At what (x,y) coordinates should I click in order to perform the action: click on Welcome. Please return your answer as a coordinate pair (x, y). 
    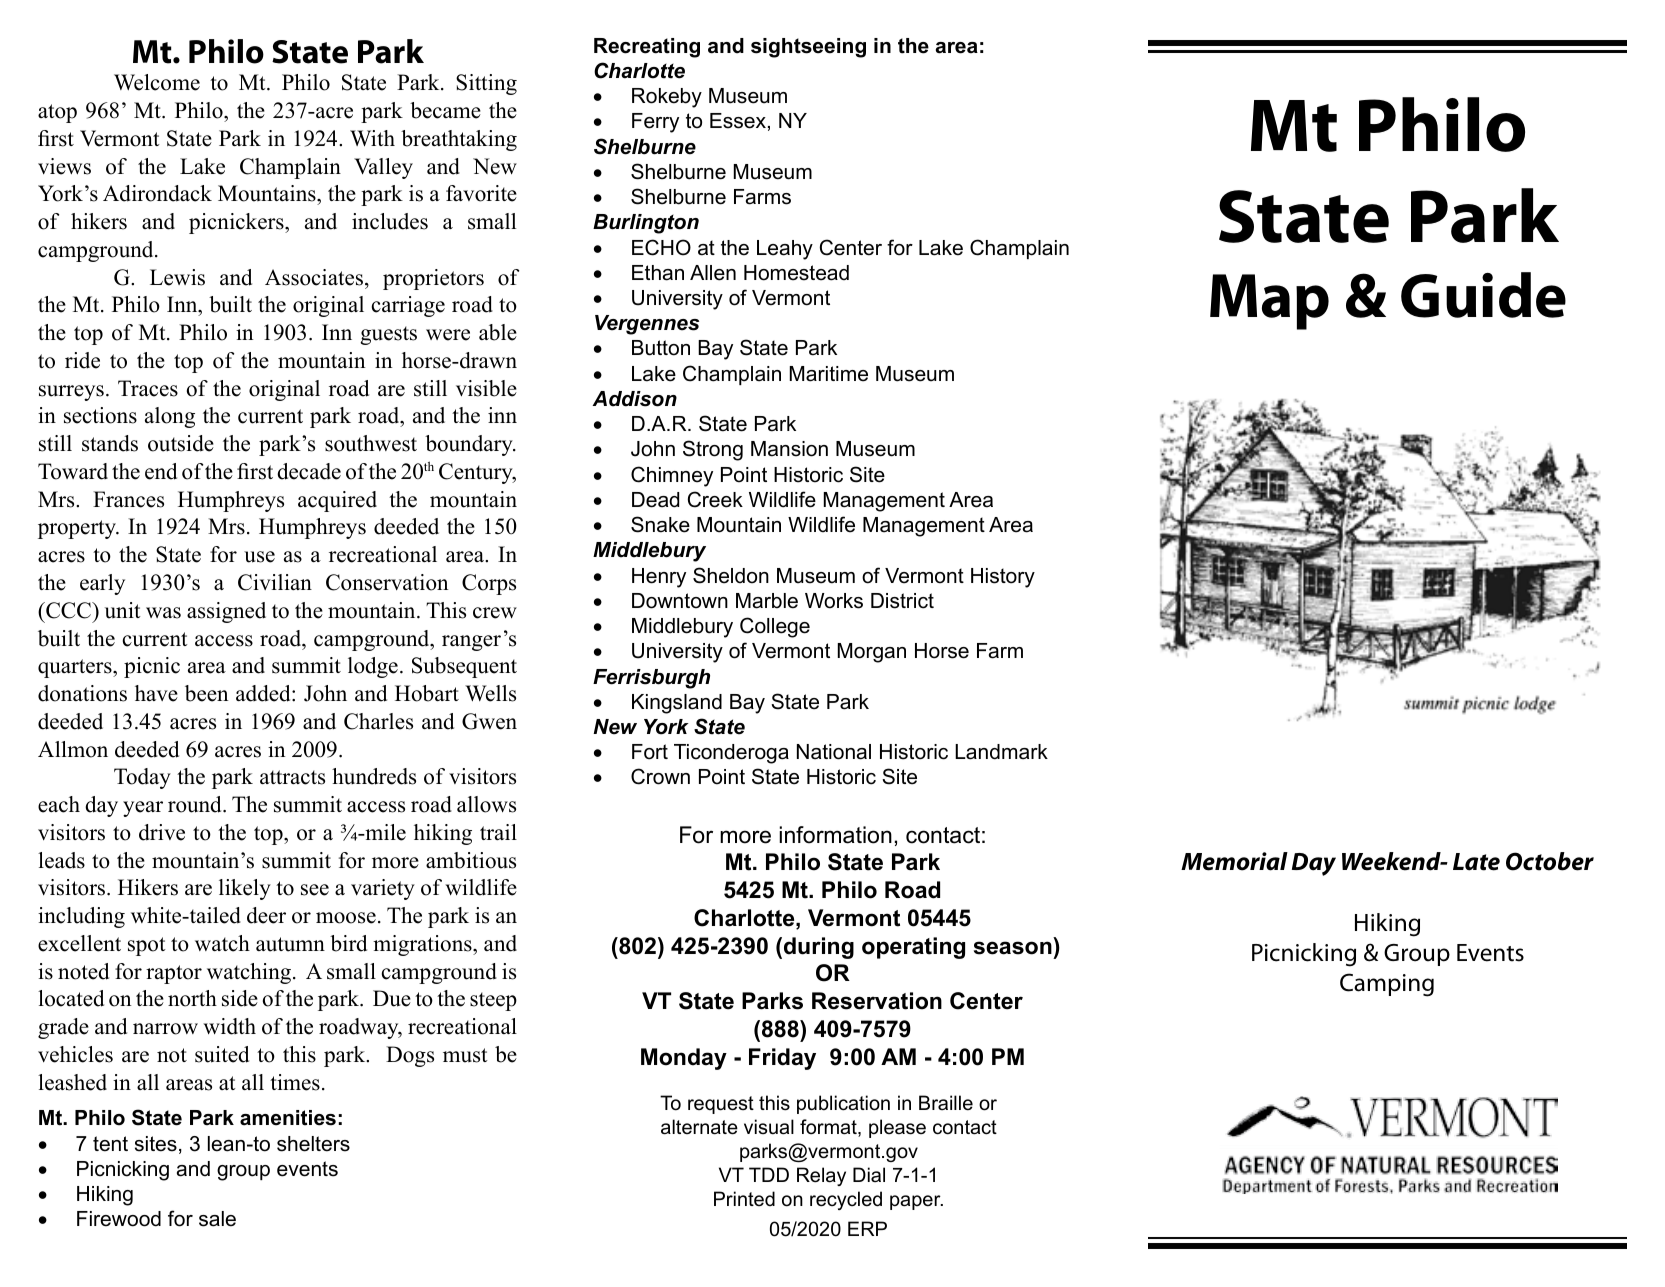
    Looking at the image, I should click on (157, 82).
